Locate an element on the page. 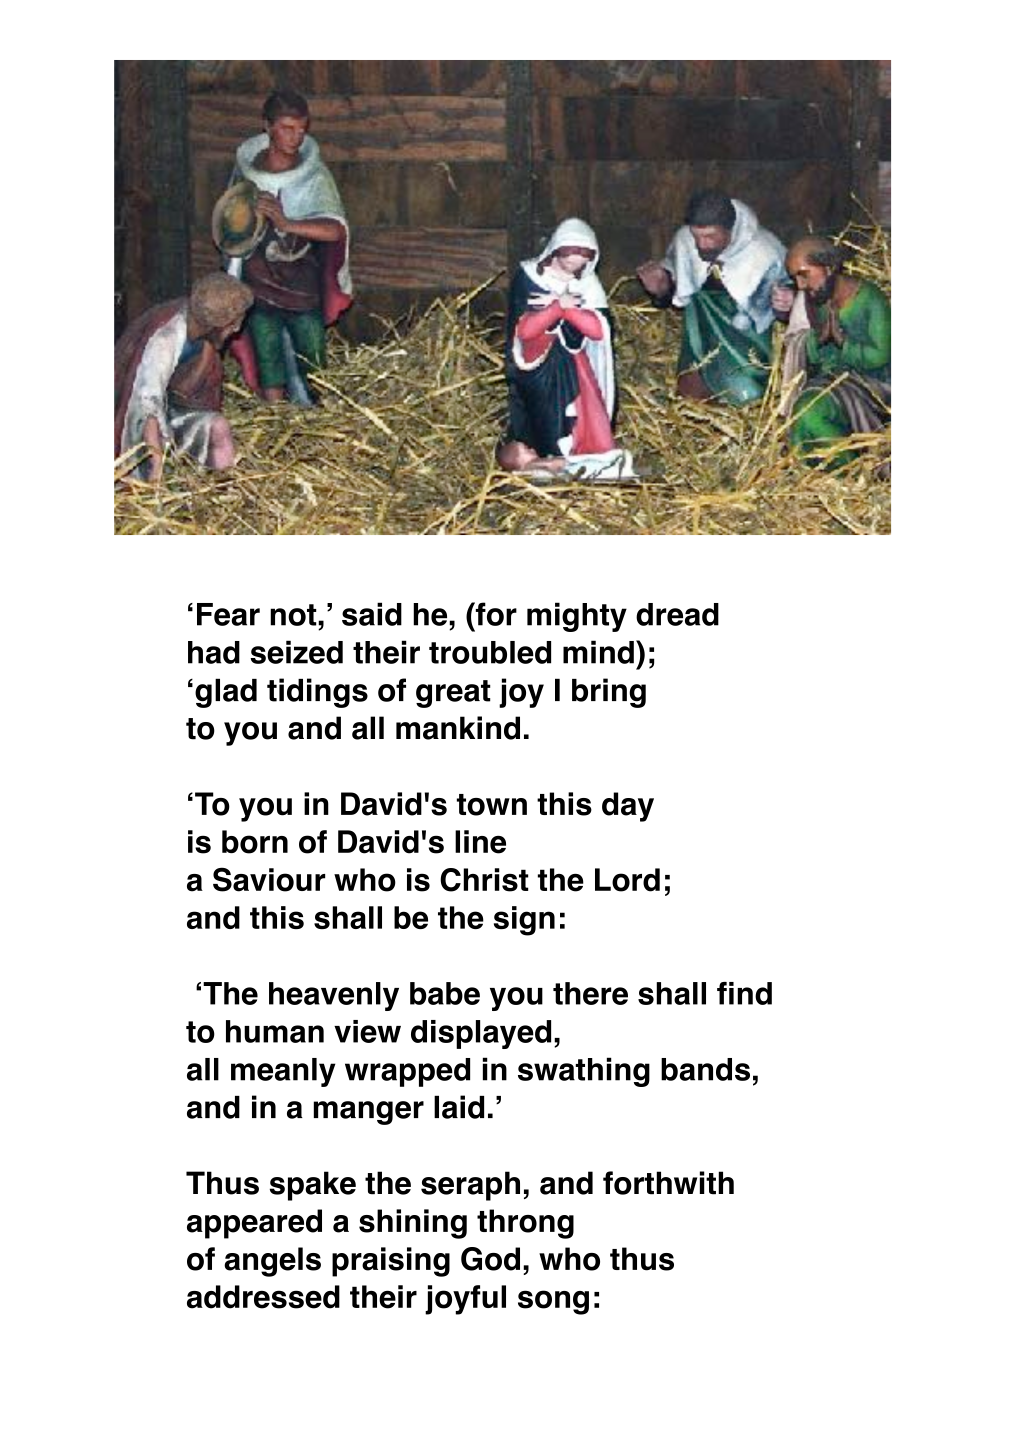 This page has height=1451, width=1025. dread is located at coordinates (677, 614).
